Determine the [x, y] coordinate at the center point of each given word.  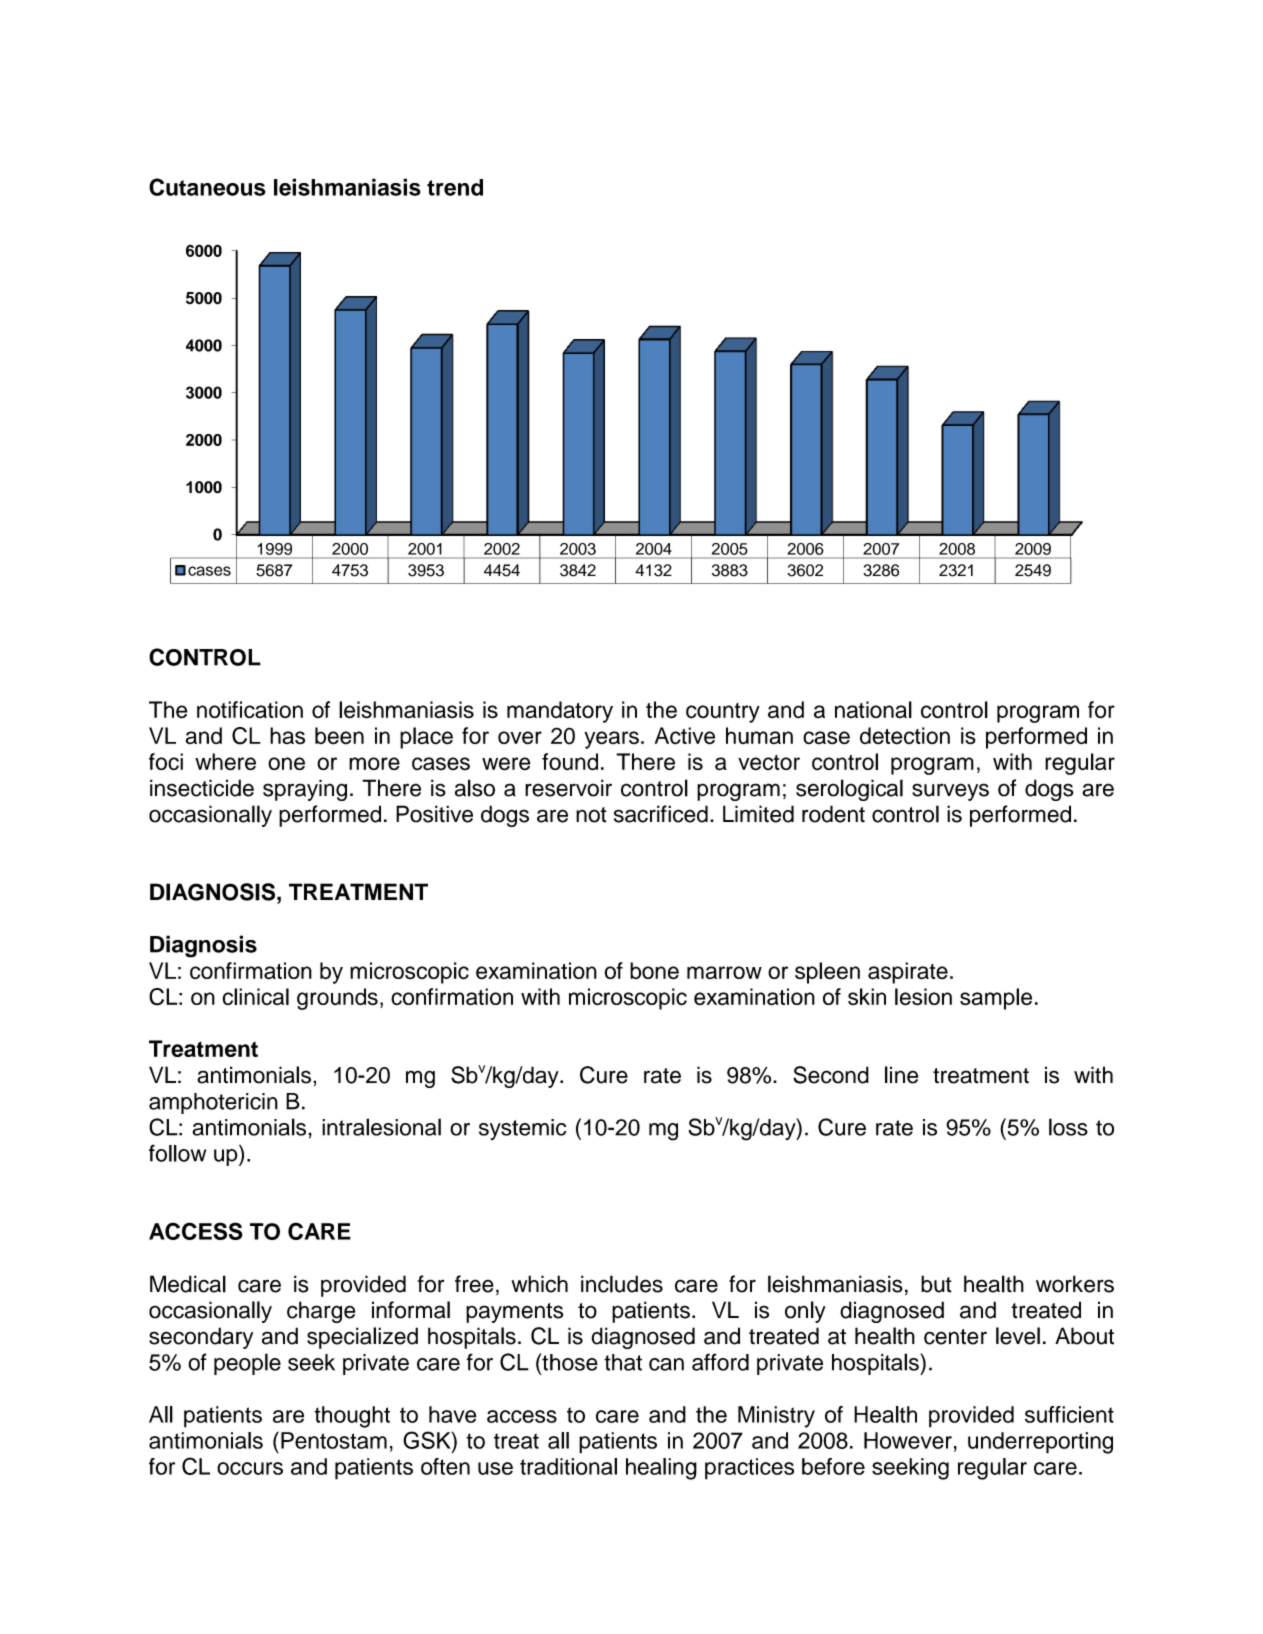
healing [661, 1469]
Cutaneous [207, 187]
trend [455, 187]
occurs [250, 1468]
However [908, 1440]
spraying [305, 790]
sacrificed [661, 814]
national [873, 710]
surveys [950, 792]
